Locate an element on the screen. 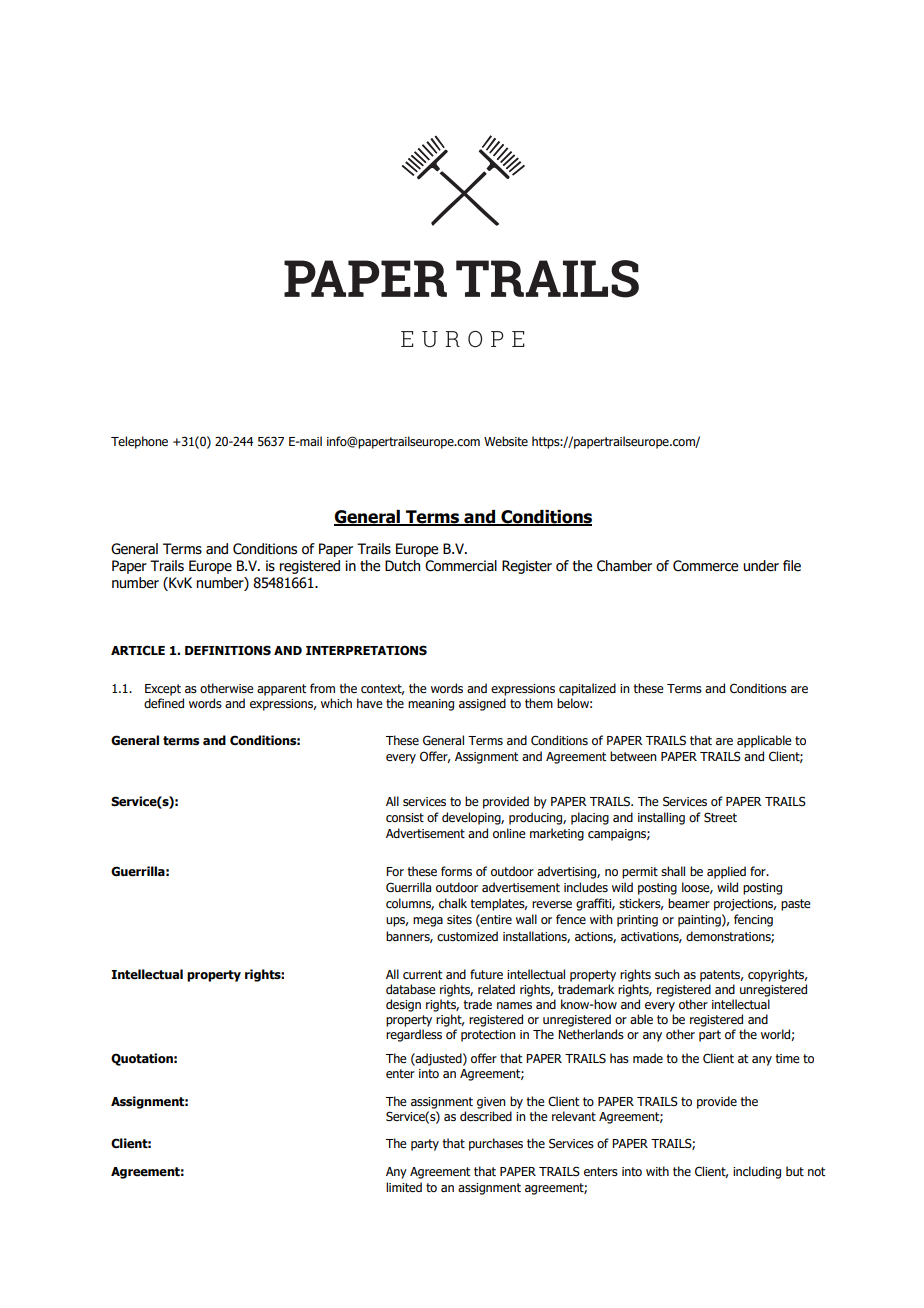 The image size is (924, 1308). online is located at coordinates (509, 833).
